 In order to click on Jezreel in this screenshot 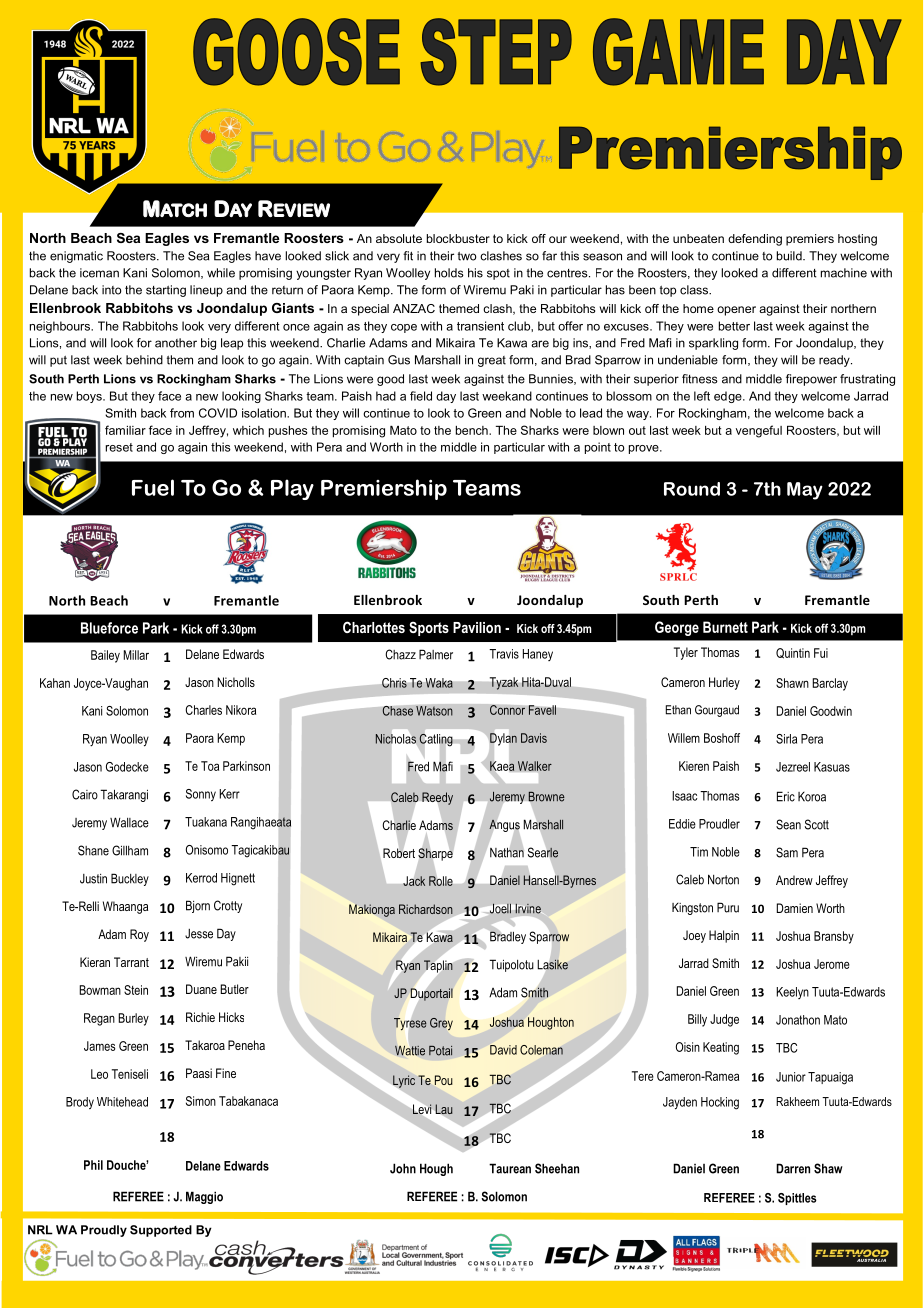, I will do `click(793, 767)`.
